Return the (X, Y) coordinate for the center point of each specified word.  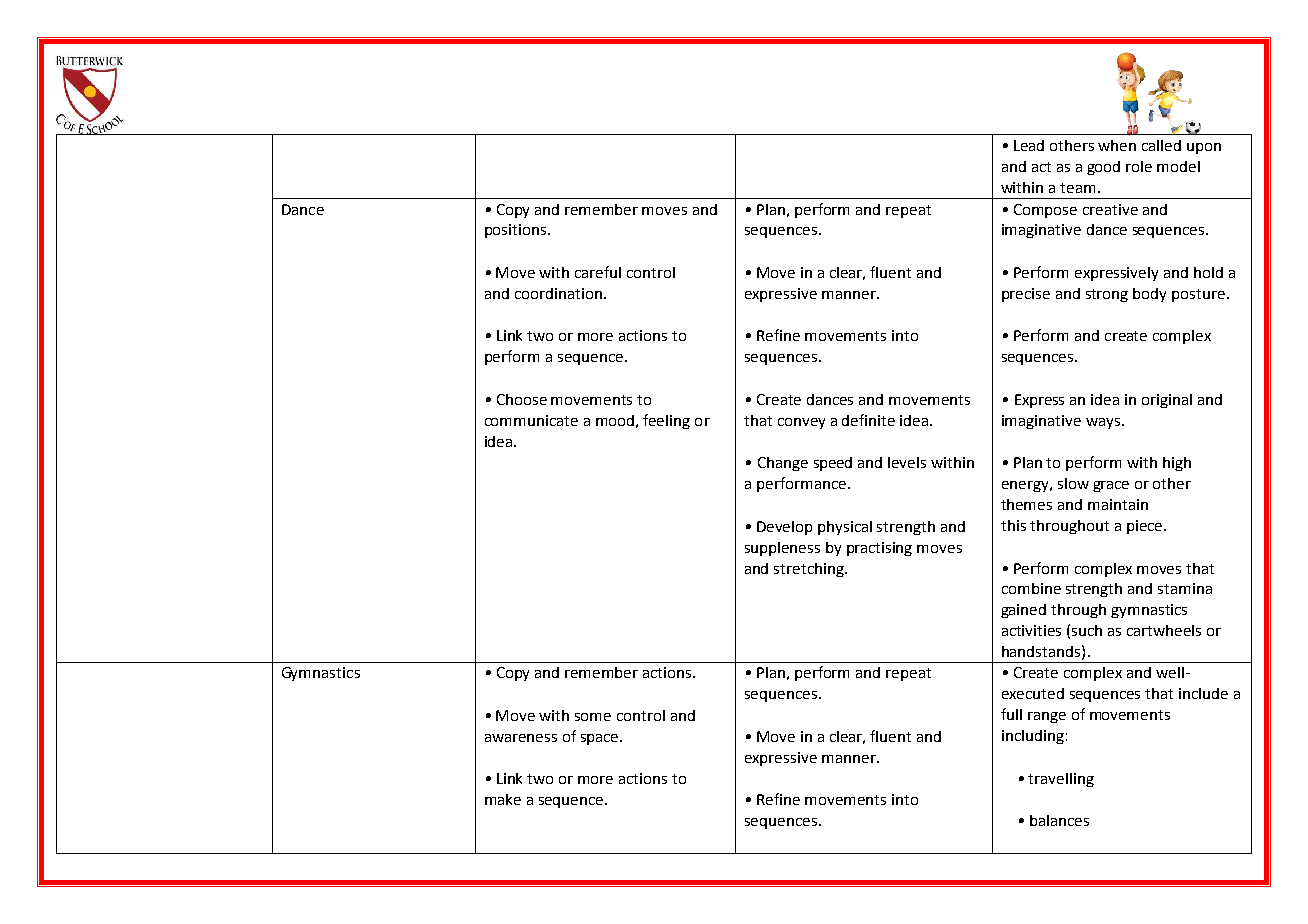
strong (1107, 295)
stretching (810, 570)
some (593, 717)
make (503, 799)
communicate (531, 420)
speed (833, 464)
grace (1111, 486)
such (1087, 630)
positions (517, 231)
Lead (1029, 145)
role (1139, 166)
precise (1026, 295)
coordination (558, 293)
